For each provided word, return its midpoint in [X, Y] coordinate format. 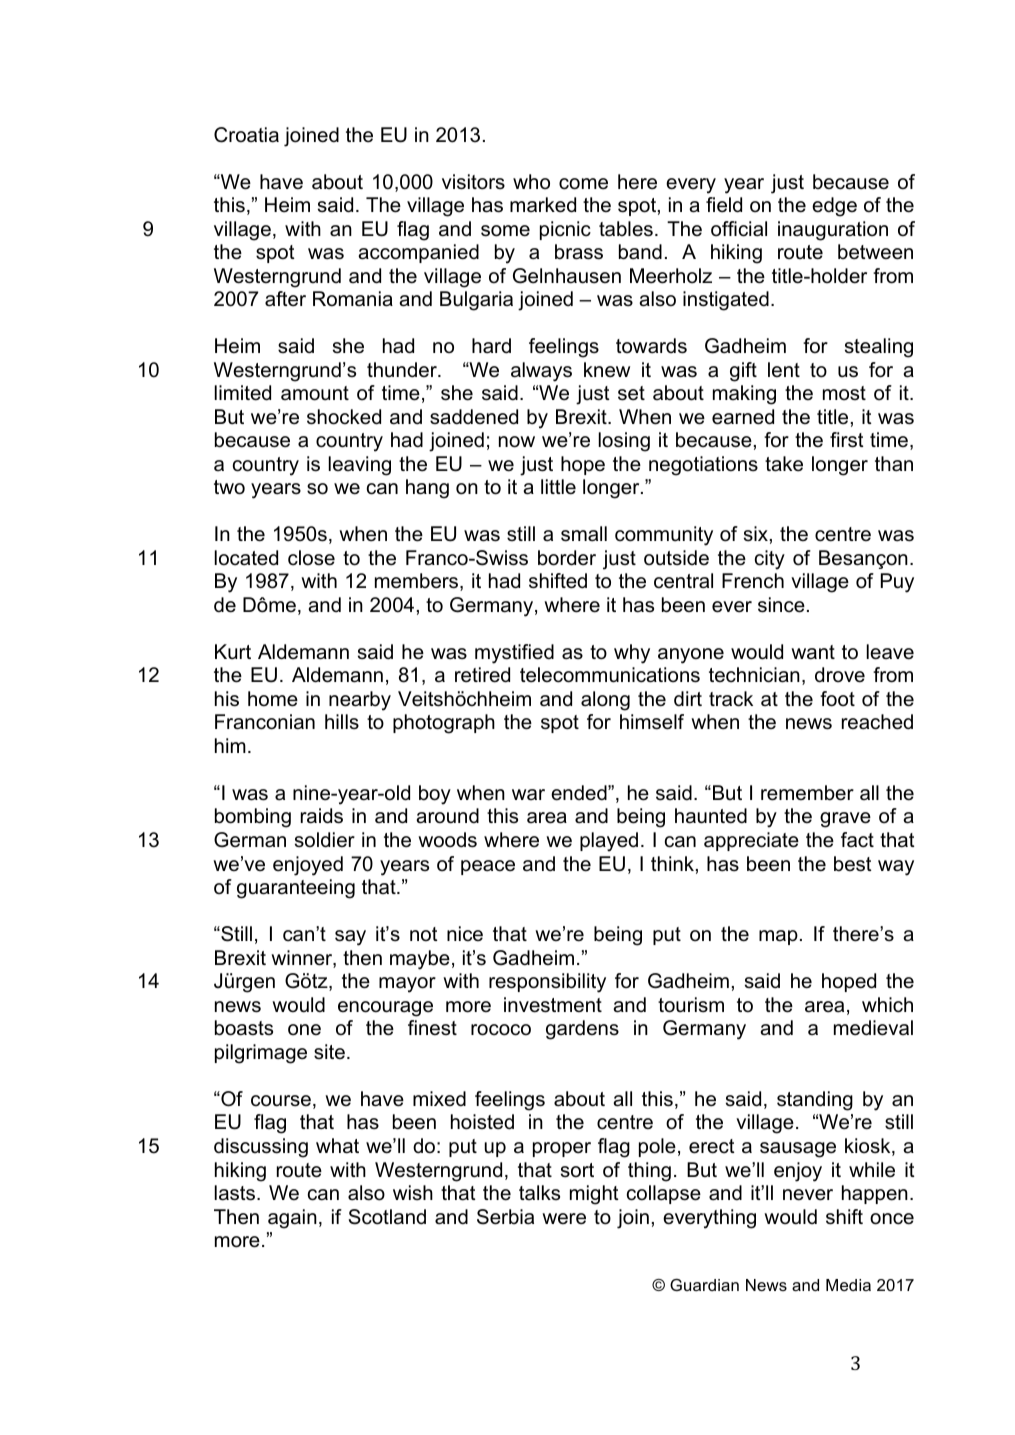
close [311, 558]
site [329, 1052]
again [292, 1219]
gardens [582, 1030]
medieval [873, 1028]
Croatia [246, 135]
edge [834, 207]
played [609, 842]
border [567, 558]
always [541, 372]
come [583, 184]
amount [315, 393]
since [781, 605]
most [844, 393]
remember [807, 793]
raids [322, 816]
